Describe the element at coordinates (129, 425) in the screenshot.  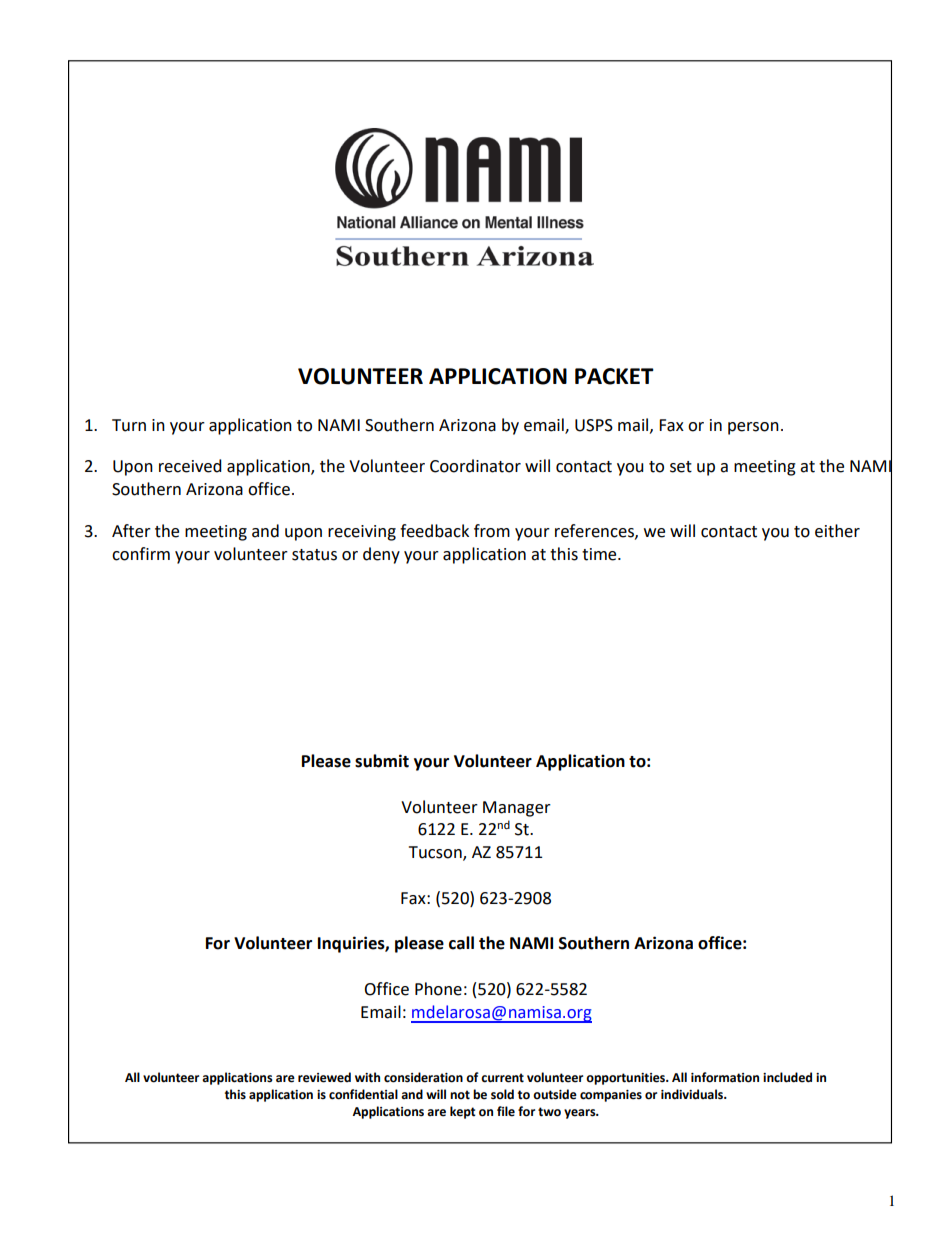
I see `Turn` at that location.
